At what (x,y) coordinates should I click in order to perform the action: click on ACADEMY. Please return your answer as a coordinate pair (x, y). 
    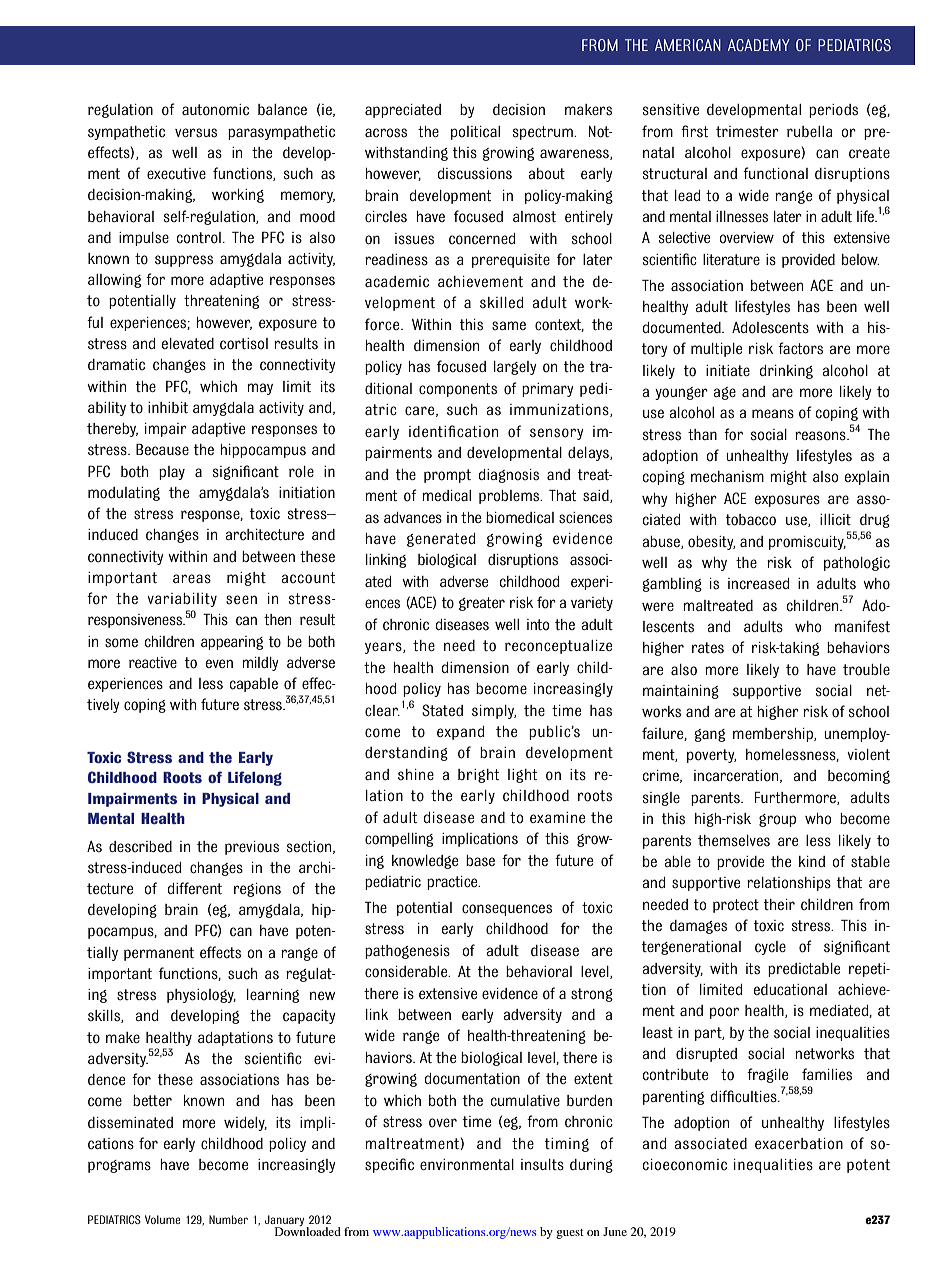
    Looking at the image, I should click on (759, 45).
